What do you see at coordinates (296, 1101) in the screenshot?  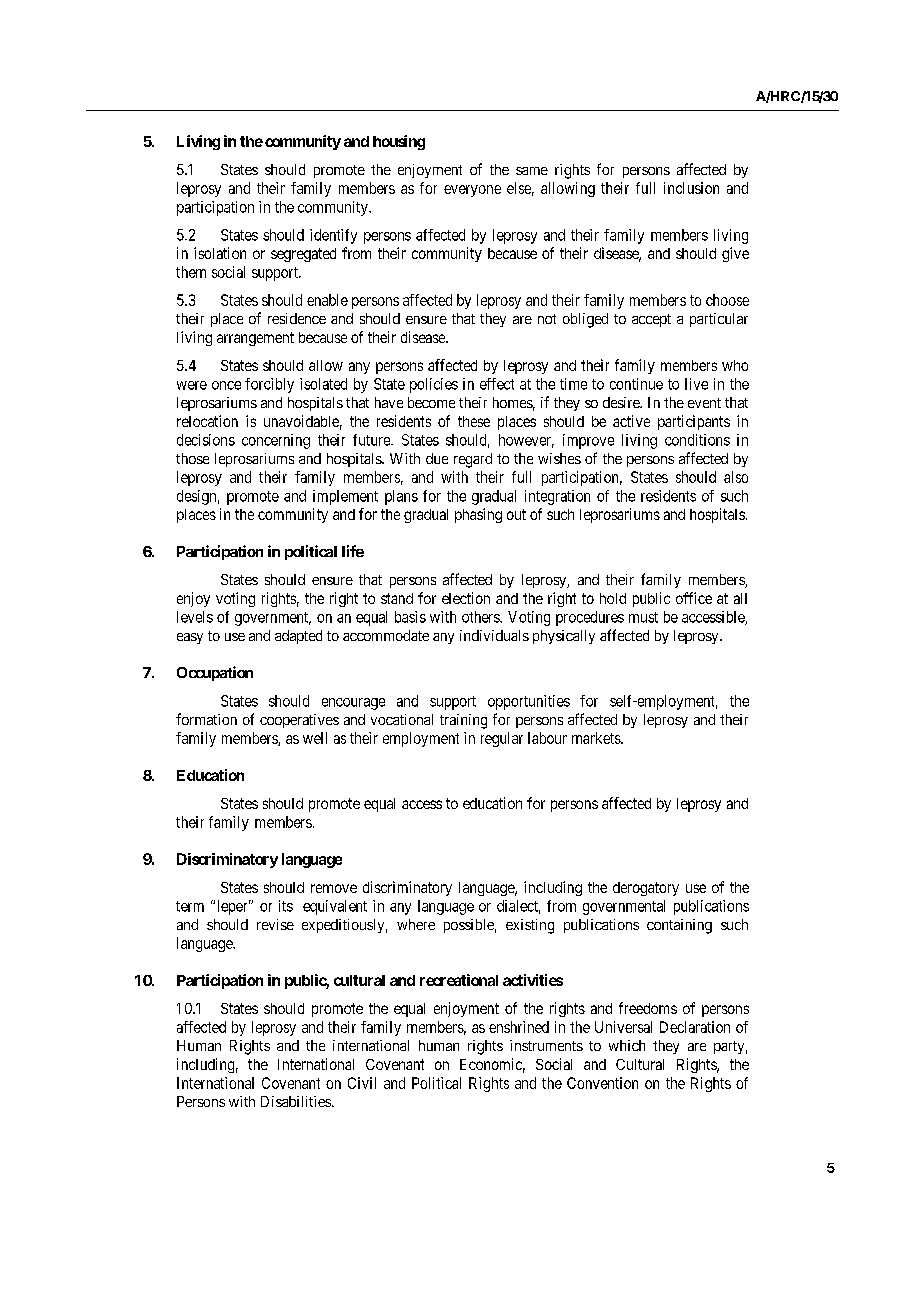 I see `Disabilities` at bounding box center [296, 1101].
